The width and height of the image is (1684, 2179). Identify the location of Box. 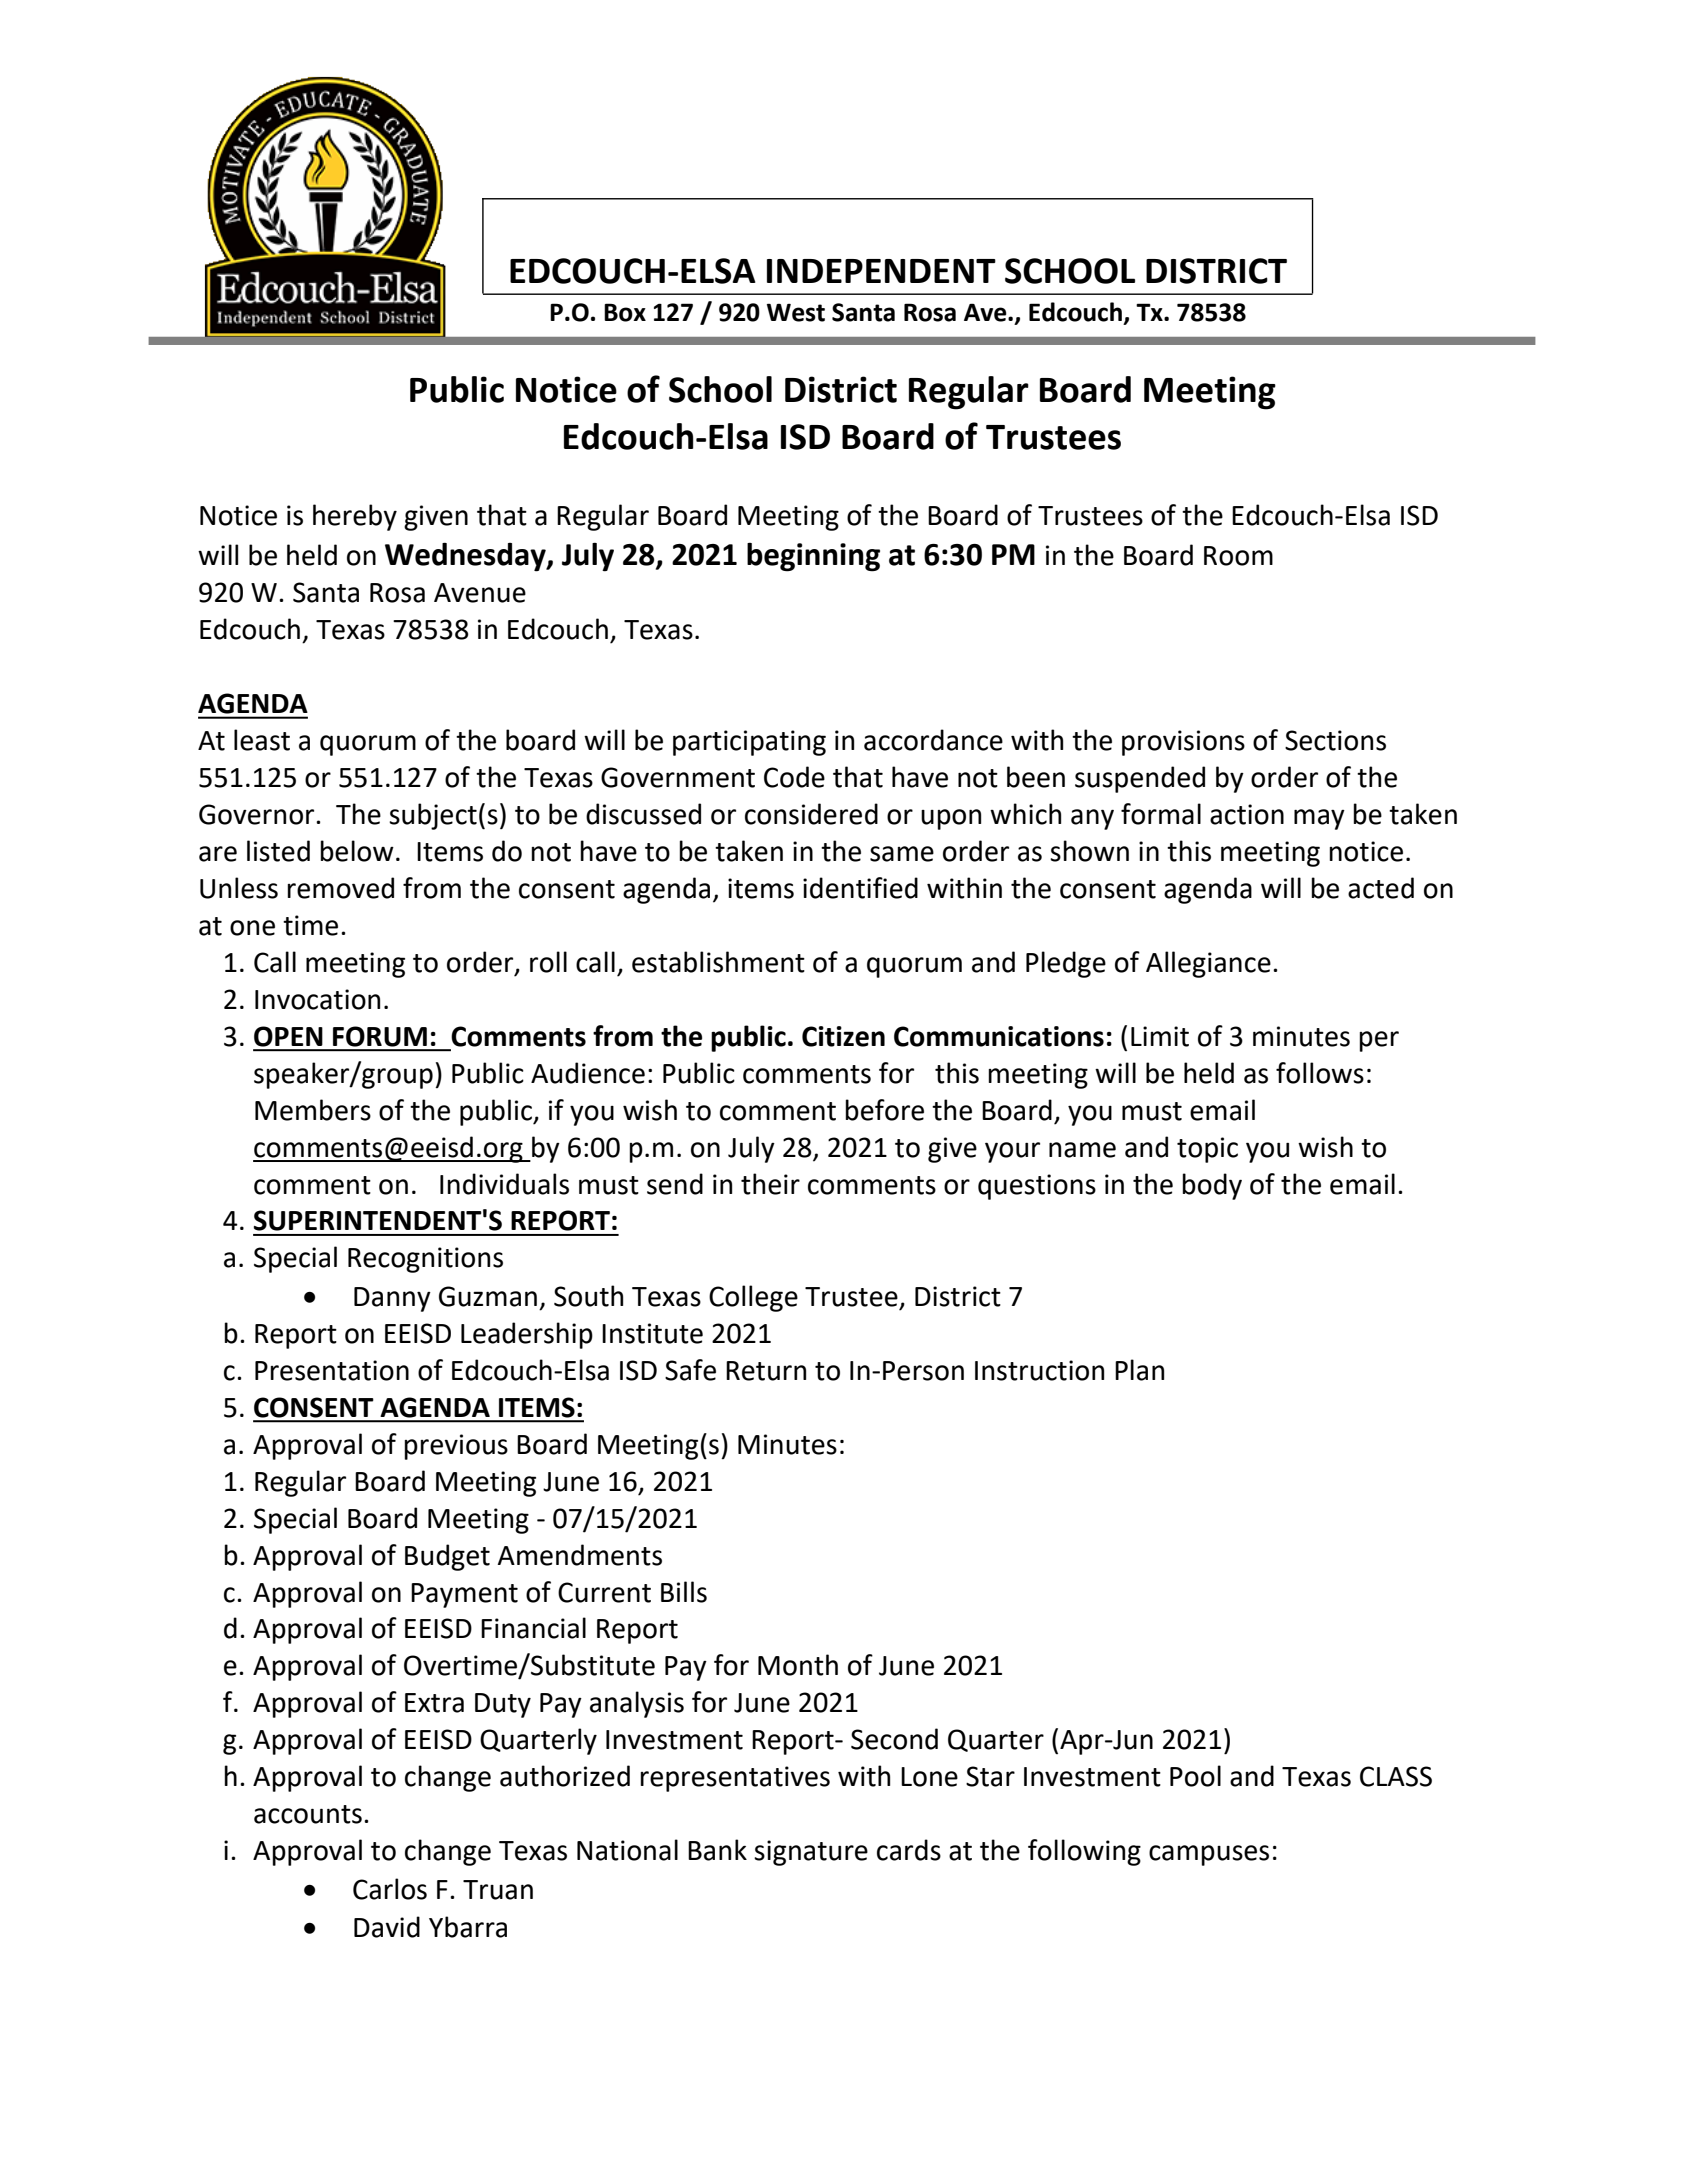
(625, 312).
